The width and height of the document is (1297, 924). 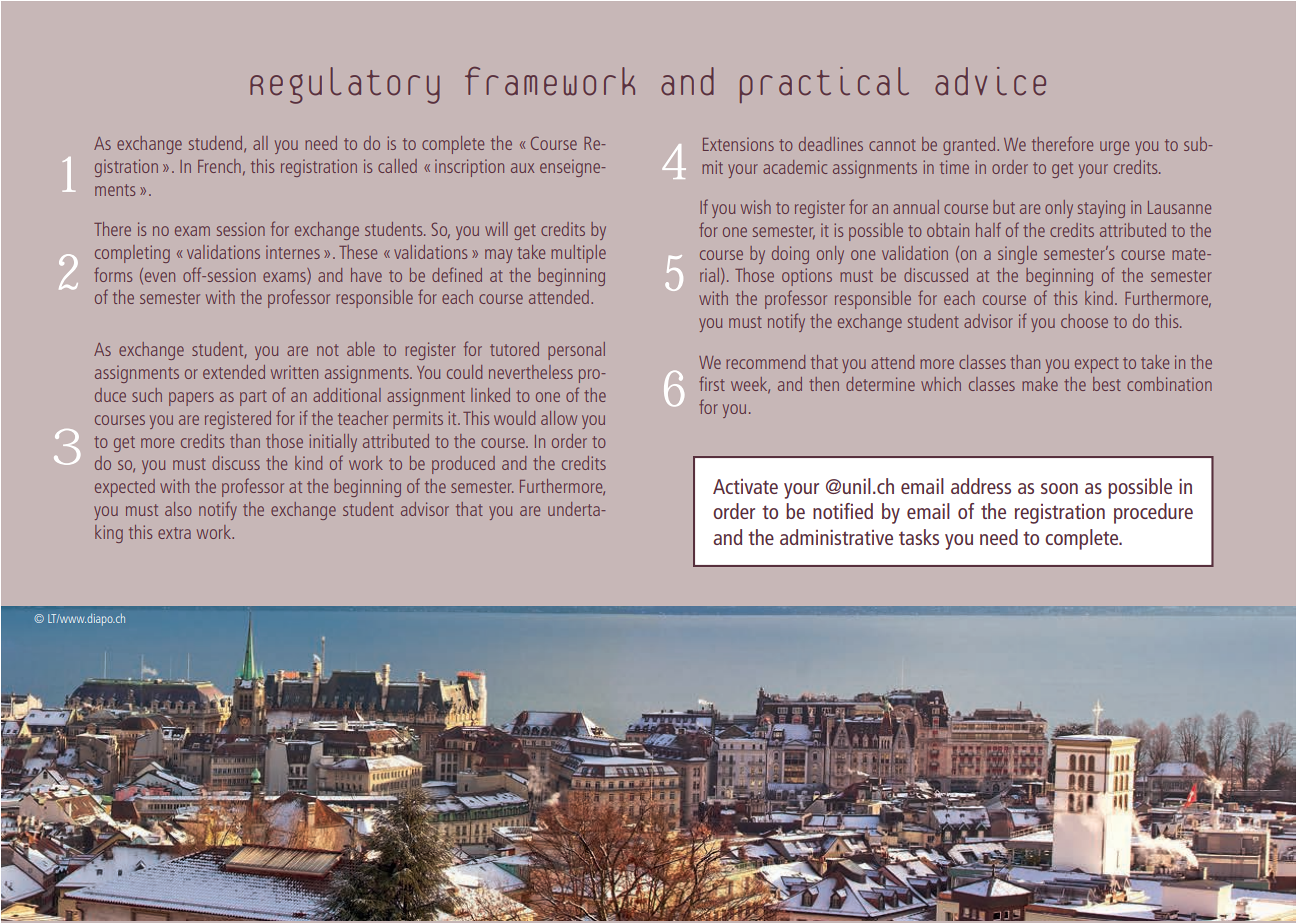 What do you see at coordinates (1153, 513) in the document?
I see `procedure` at bounding box center [1153, 513].
